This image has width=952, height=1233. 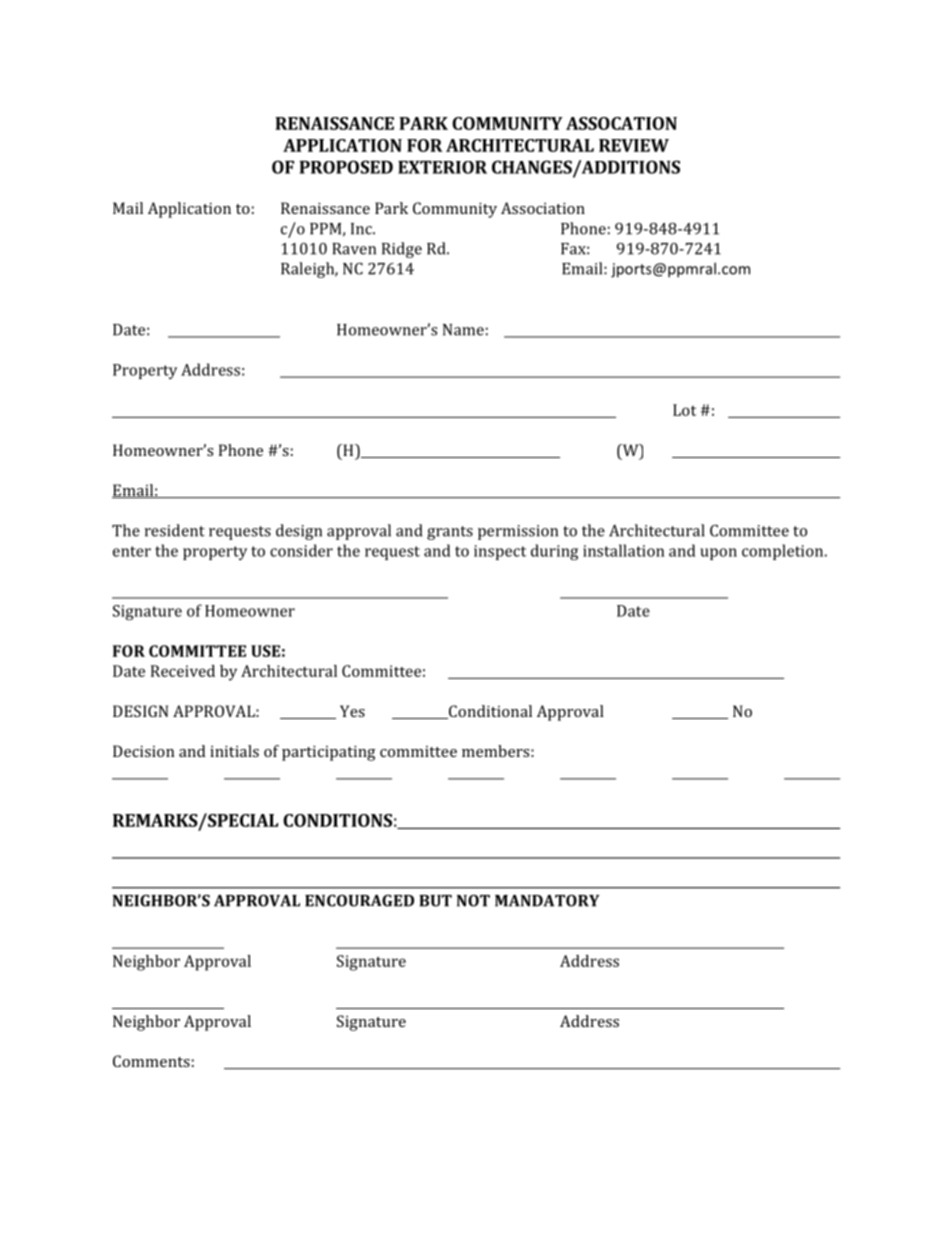 I want to click on Conditional, so click(x=489, y=712).
